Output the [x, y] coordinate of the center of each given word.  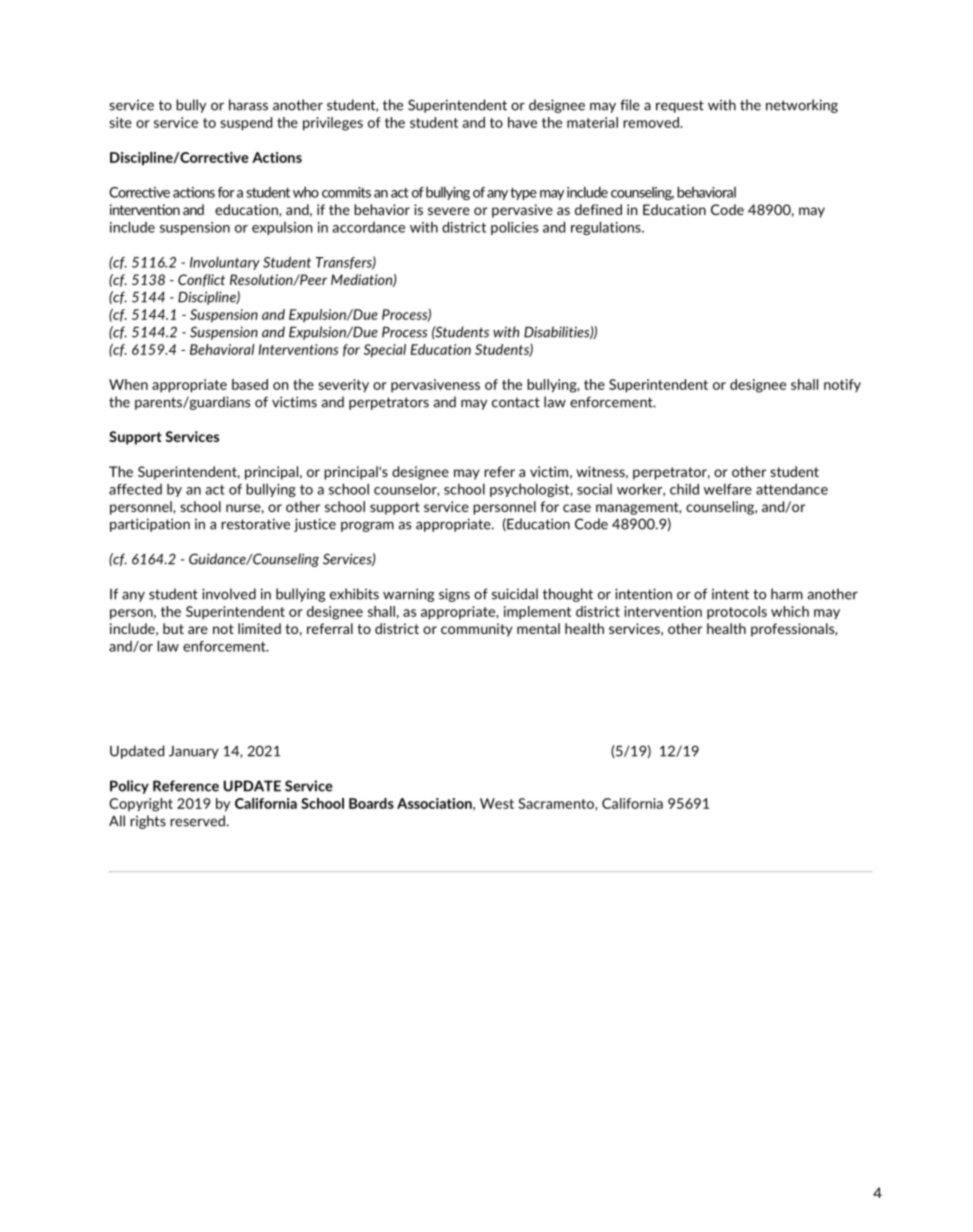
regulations [607, 228]
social [594, 489]
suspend [246, 124]
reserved [197, 821]
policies [514, 228]
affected [135, 489]
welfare [728, 489]
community [477, 630]
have [522, 122]
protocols [737, 613]
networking [802, 106]
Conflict [201, 280]
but [173, 628]
